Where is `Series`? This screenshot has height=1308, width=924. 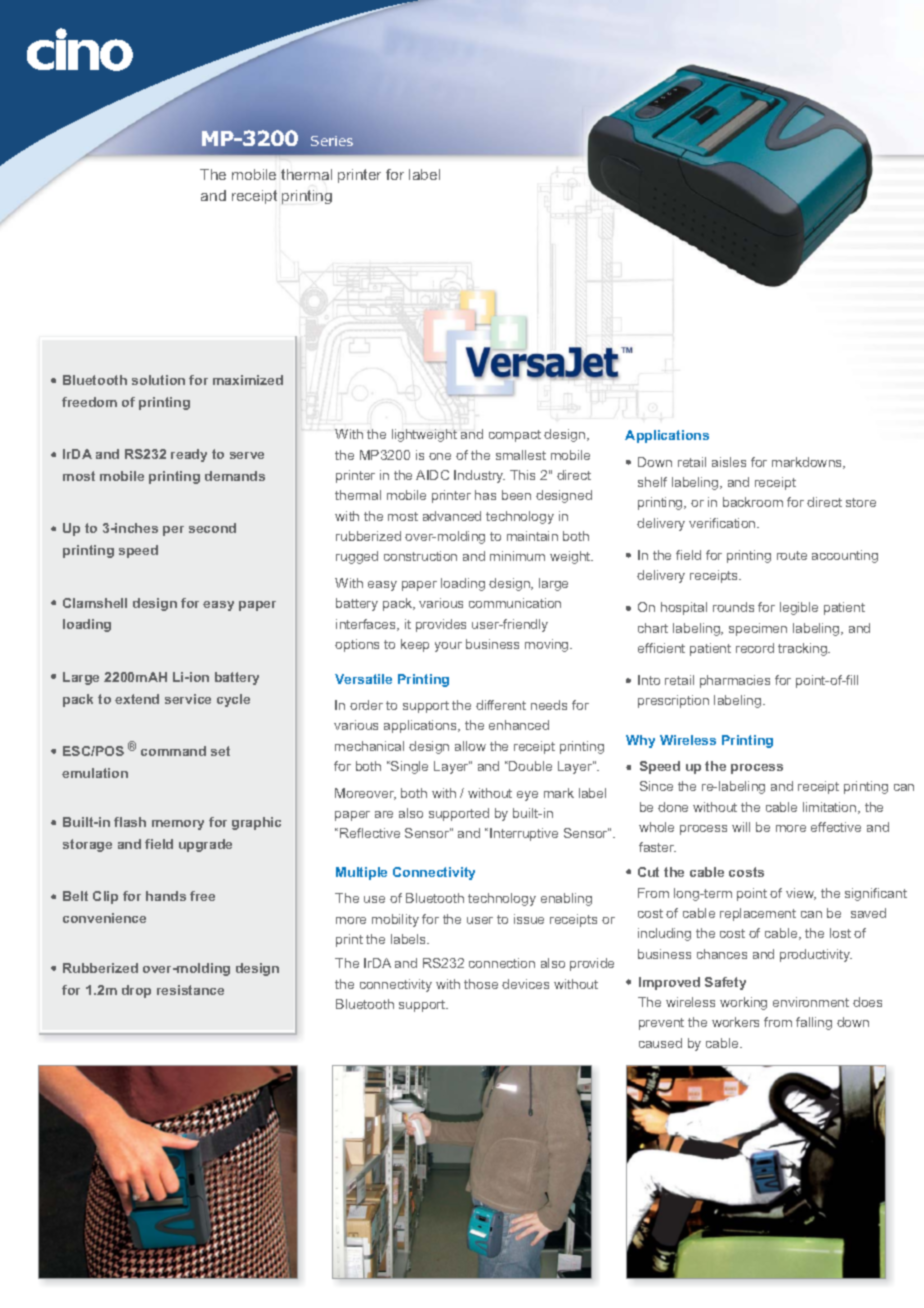 Series is located at coordinates (332, 141).
